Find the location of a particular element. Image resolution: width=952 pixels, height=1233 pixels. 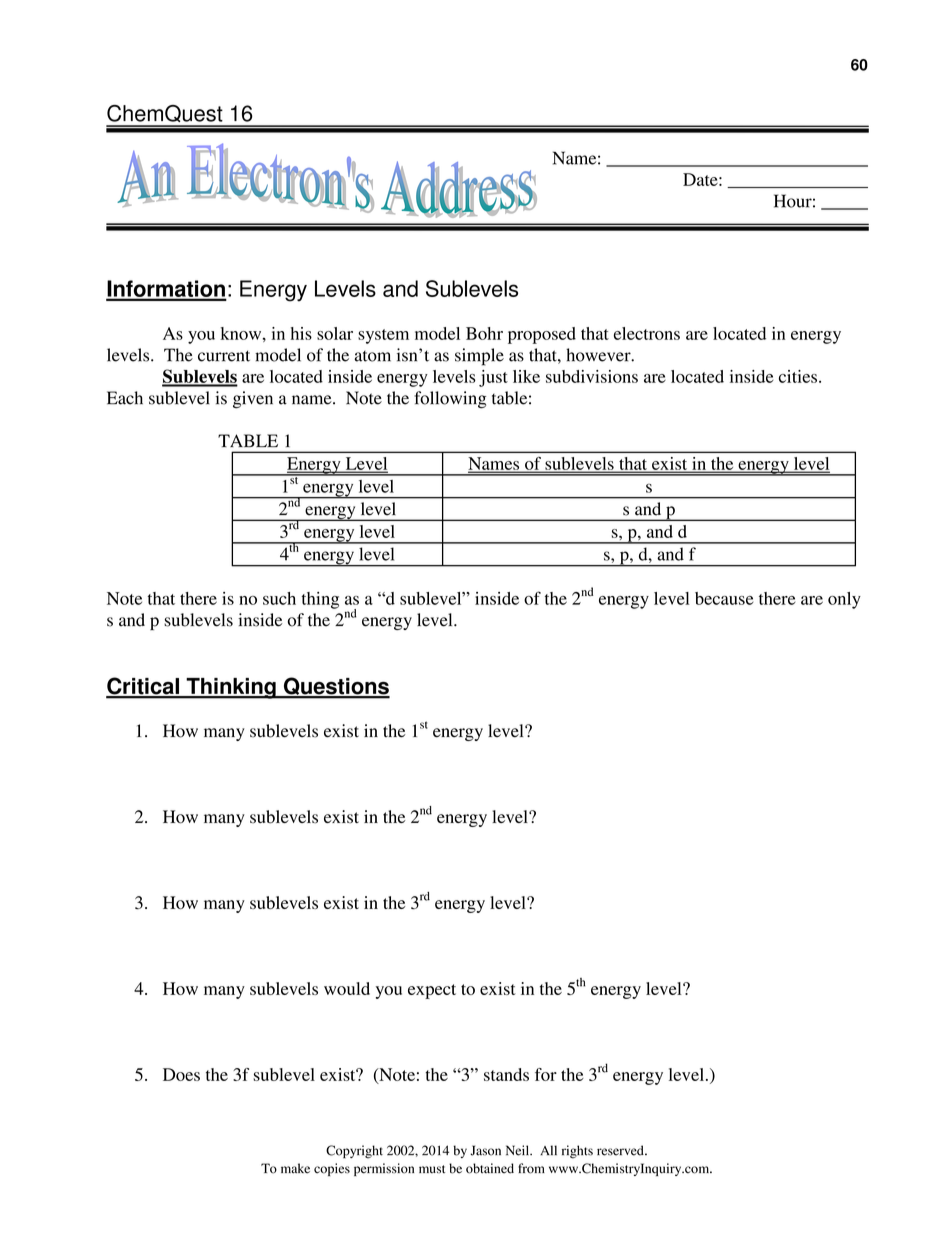

current is located at coordinates (224, 356).
